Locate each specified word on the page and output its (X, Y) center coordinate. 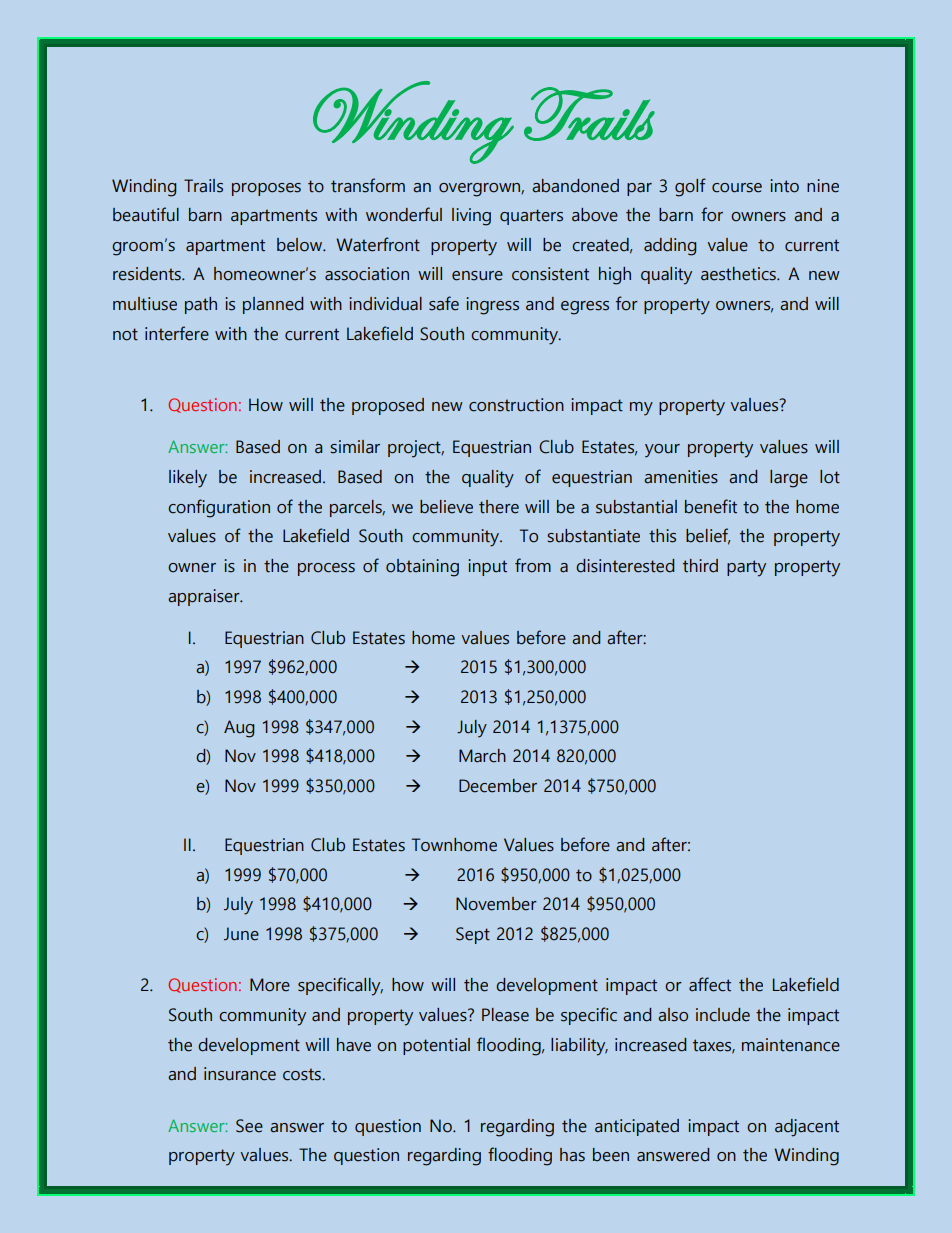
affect (710, 984)
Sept (473, 935)
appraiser (205, 597)
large (789, 479)
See (249, 1126)
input (487, 567)
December (498, 786)
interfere (177, 333)
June (241, 934)
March (482, 756)
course (737, 188)
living (471, 217)
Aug (239, 729)
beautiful (146, 214)
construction (516, 405)
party (746, 568)
